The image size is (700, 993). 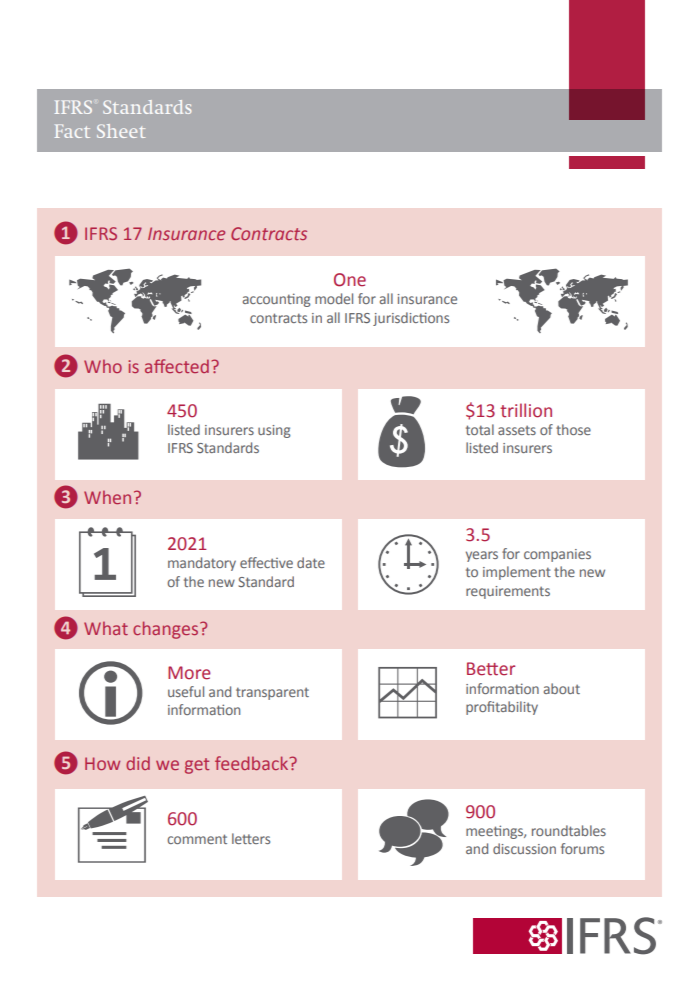 I want to click on When, so click(x=107, y=497).
